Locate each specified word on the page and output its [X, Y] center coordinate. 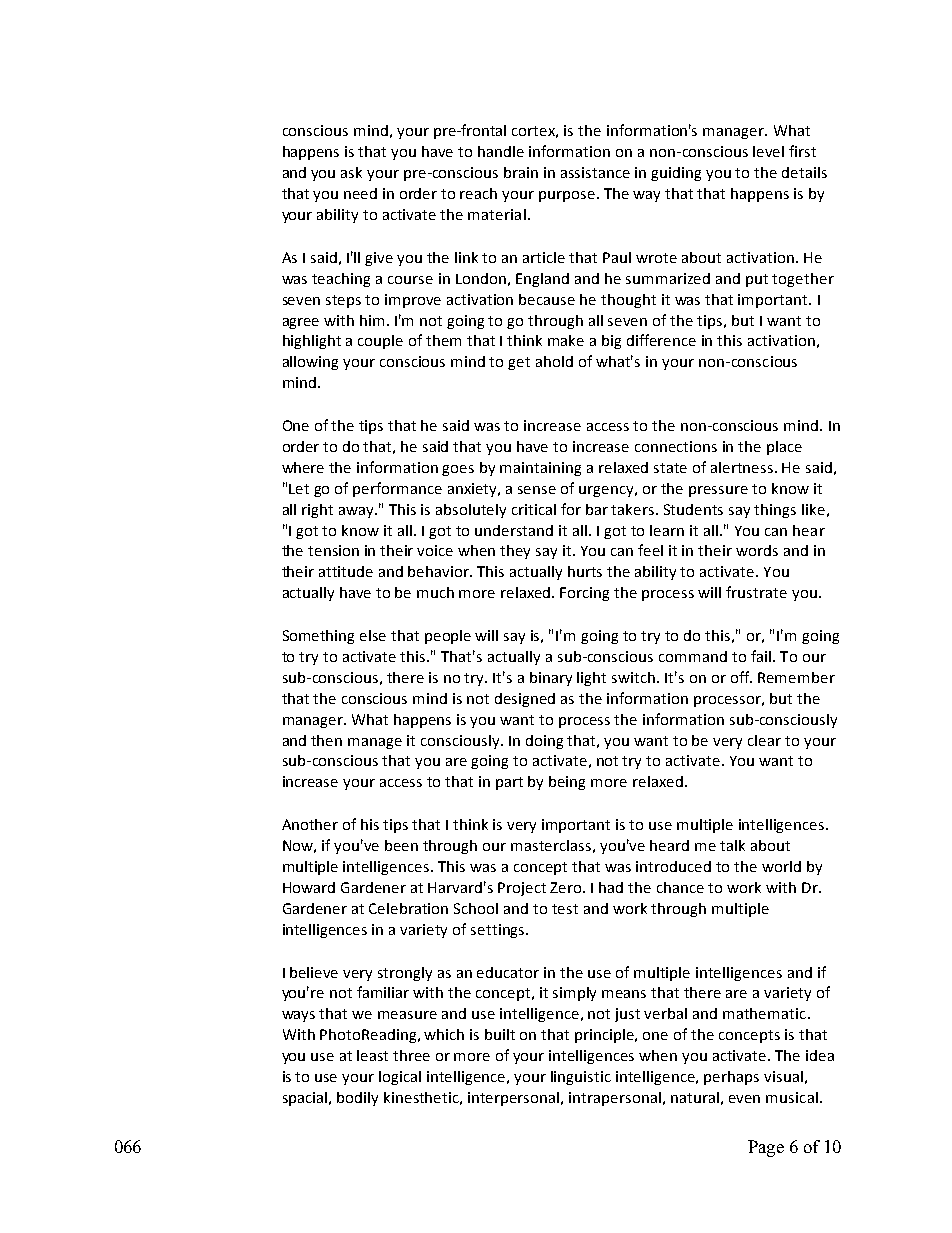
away [358, 512]
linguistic [581, 1078]
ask [351, 172]
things [775, 511]
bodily [357, 1099]
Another [310, 824]
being [567, 783]
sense [537, 490]
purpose [568, 196]
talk [732, 845]
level [768, 151]
